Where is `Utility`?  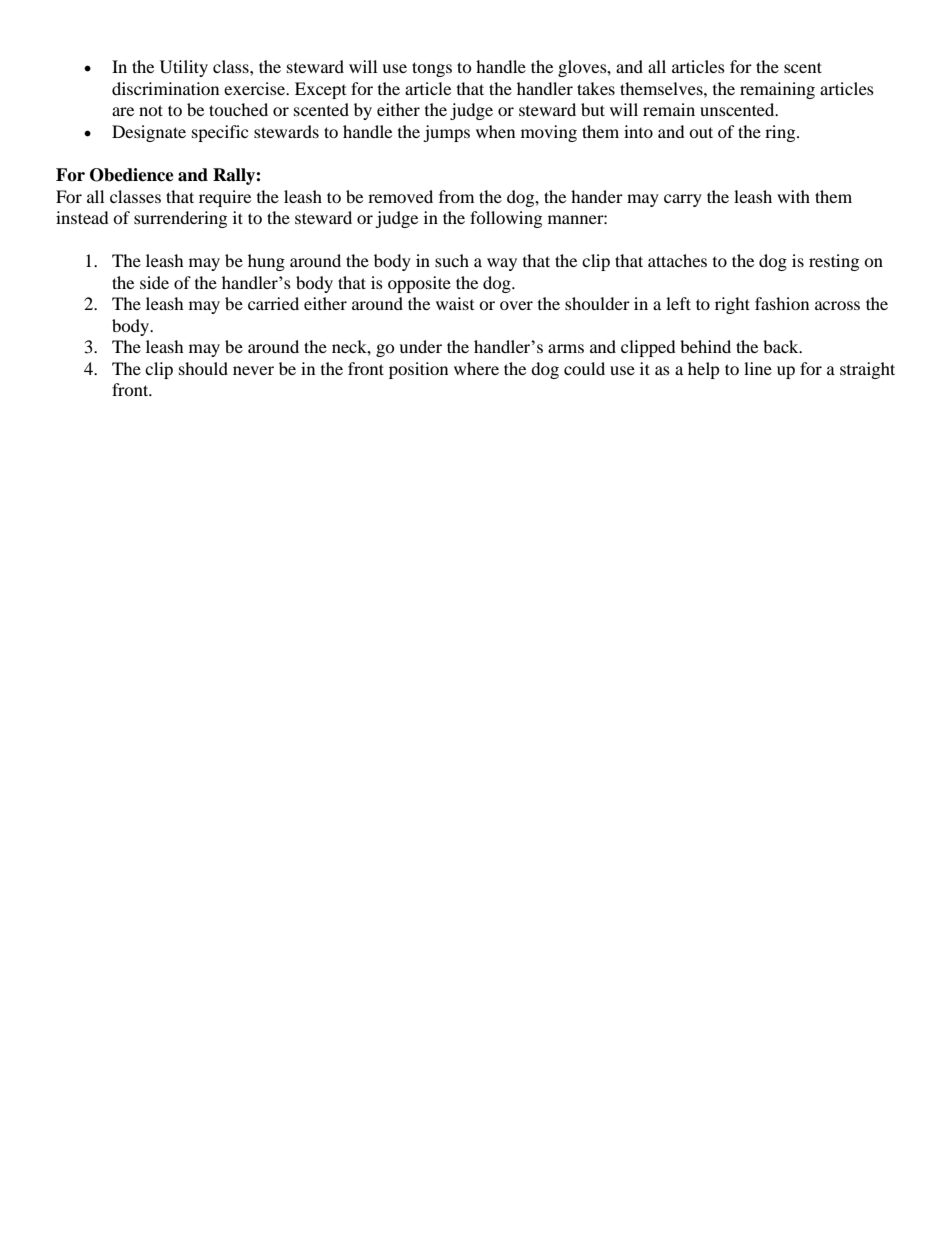 Utility is located at coordinates (184, 68).
